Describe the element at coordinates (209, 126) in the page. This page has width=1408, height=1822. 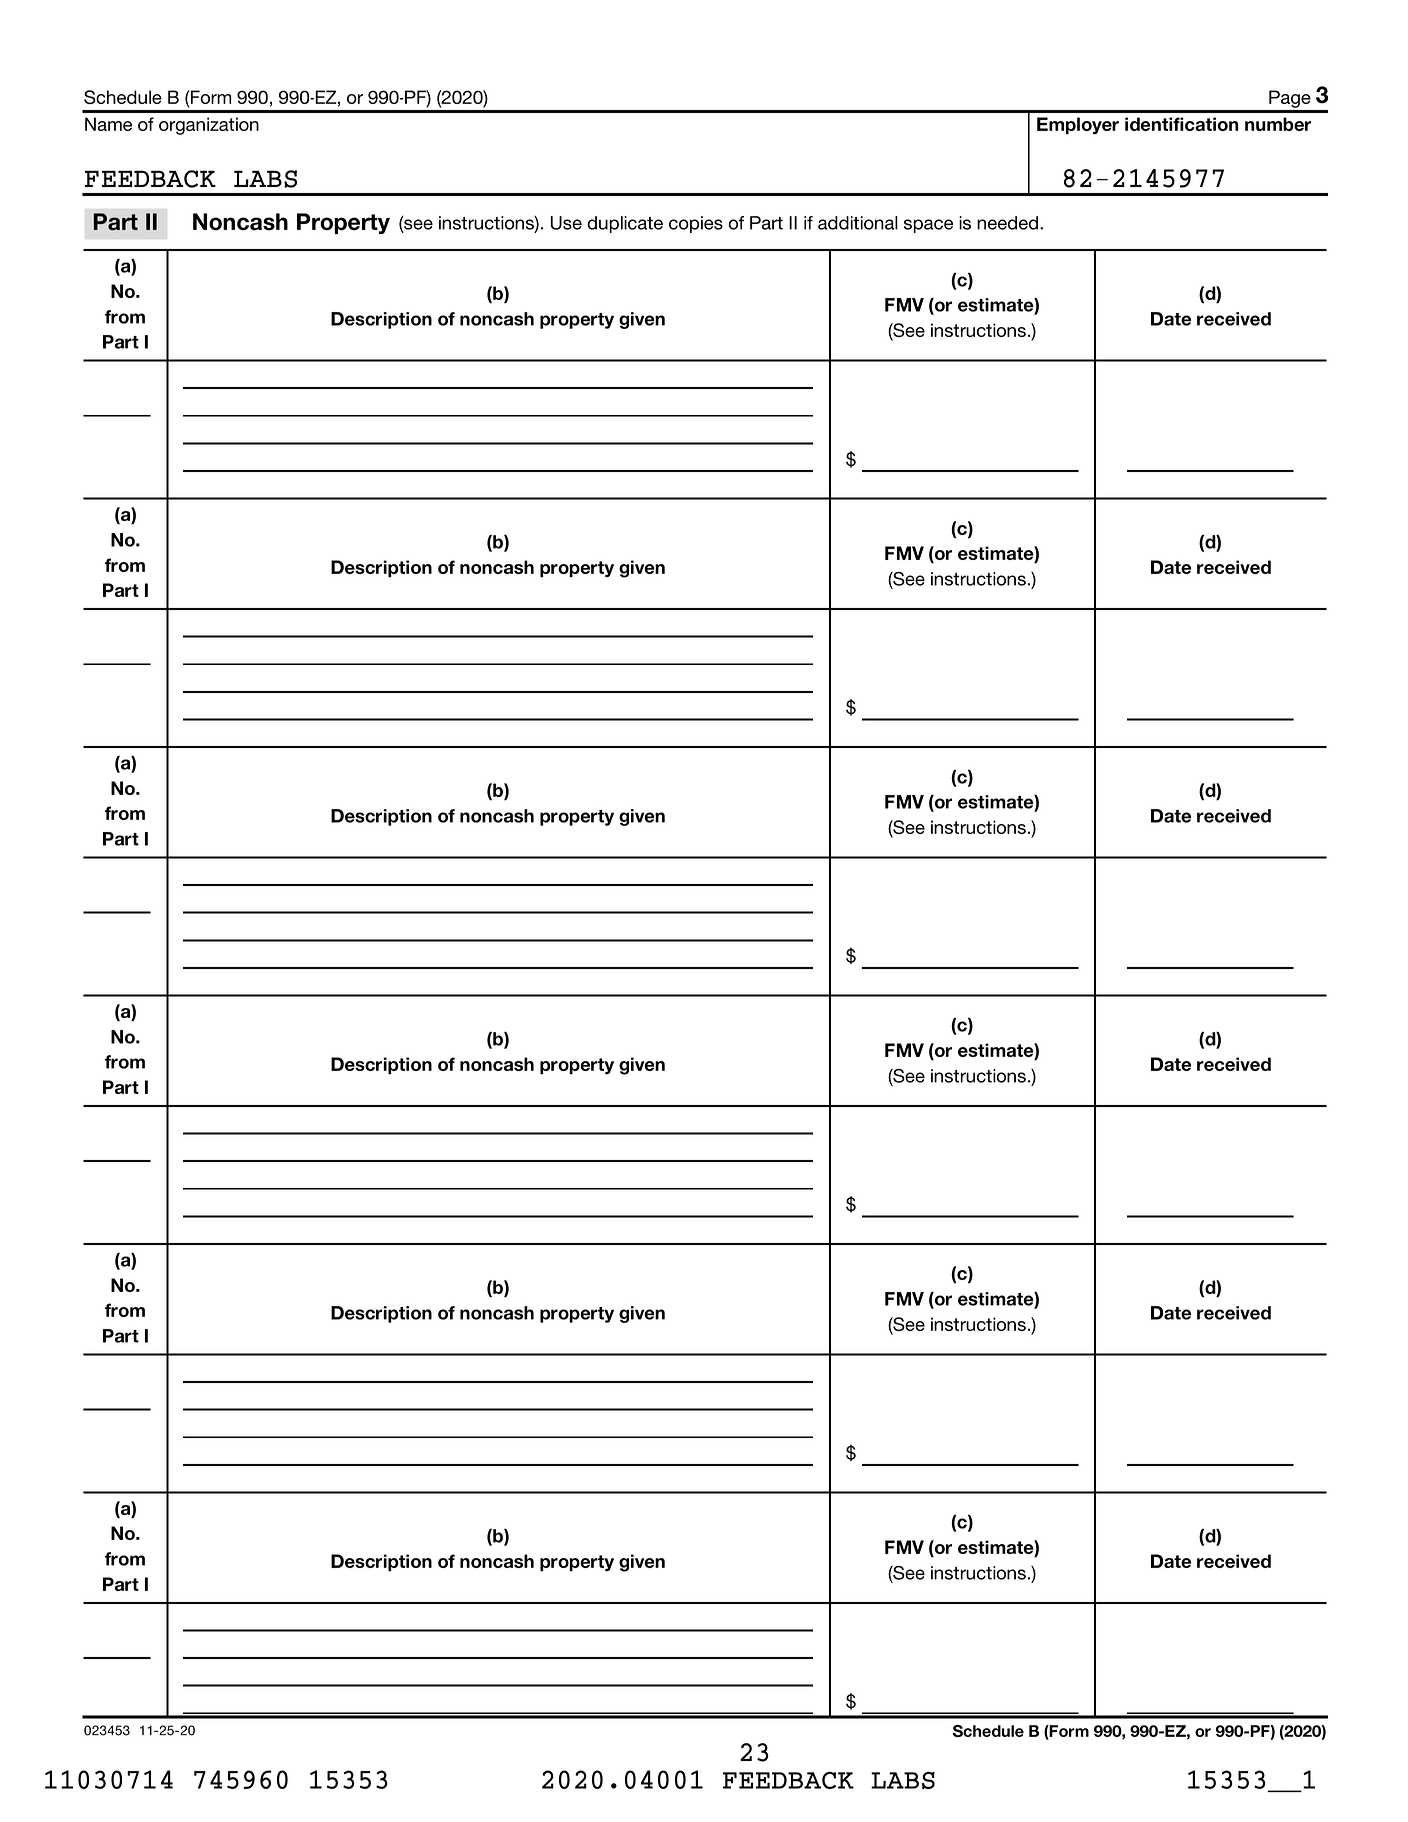
I see `organization` at that location.
